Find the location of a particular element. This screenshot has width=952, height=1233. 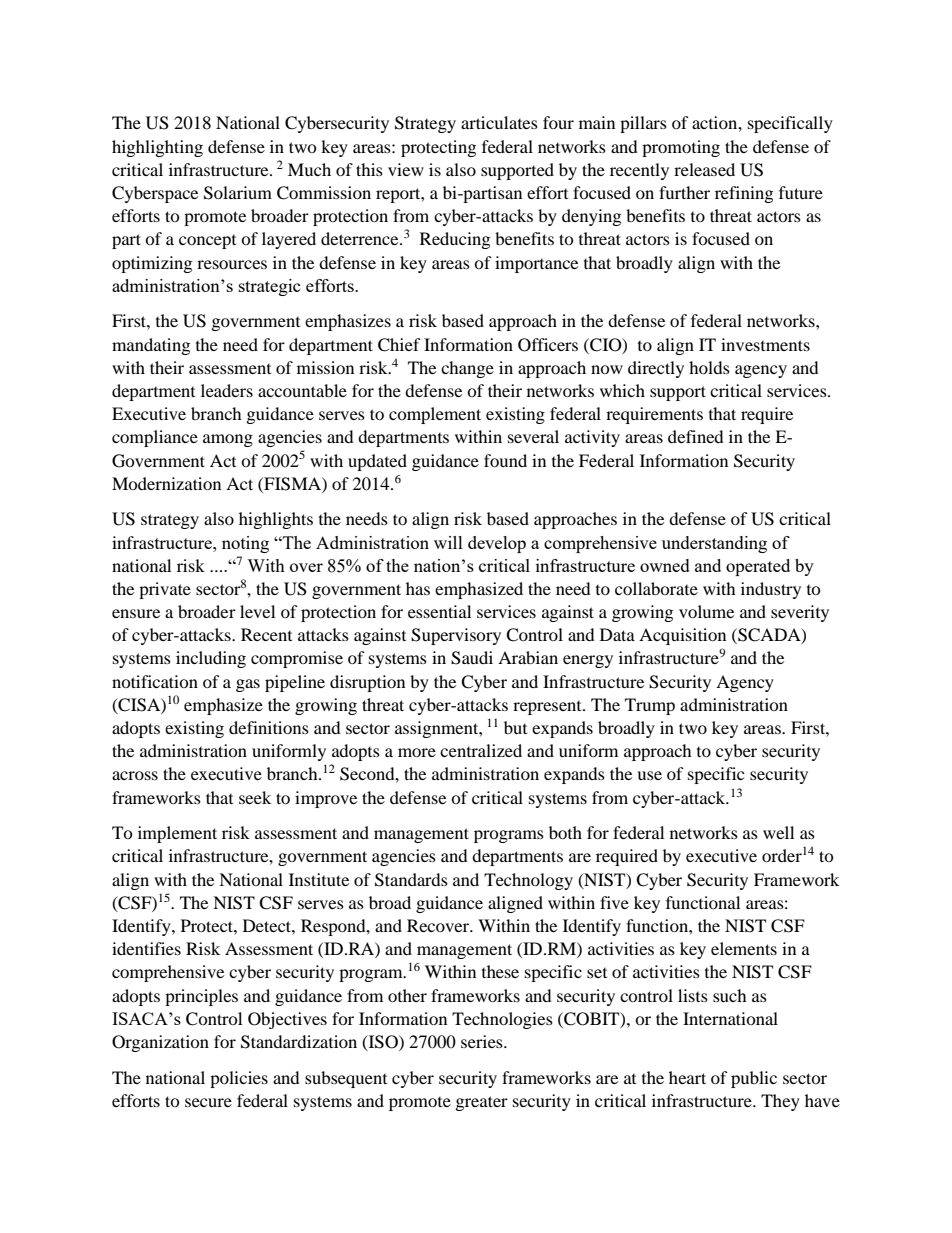

volume is located at coordinates (706, 611).
